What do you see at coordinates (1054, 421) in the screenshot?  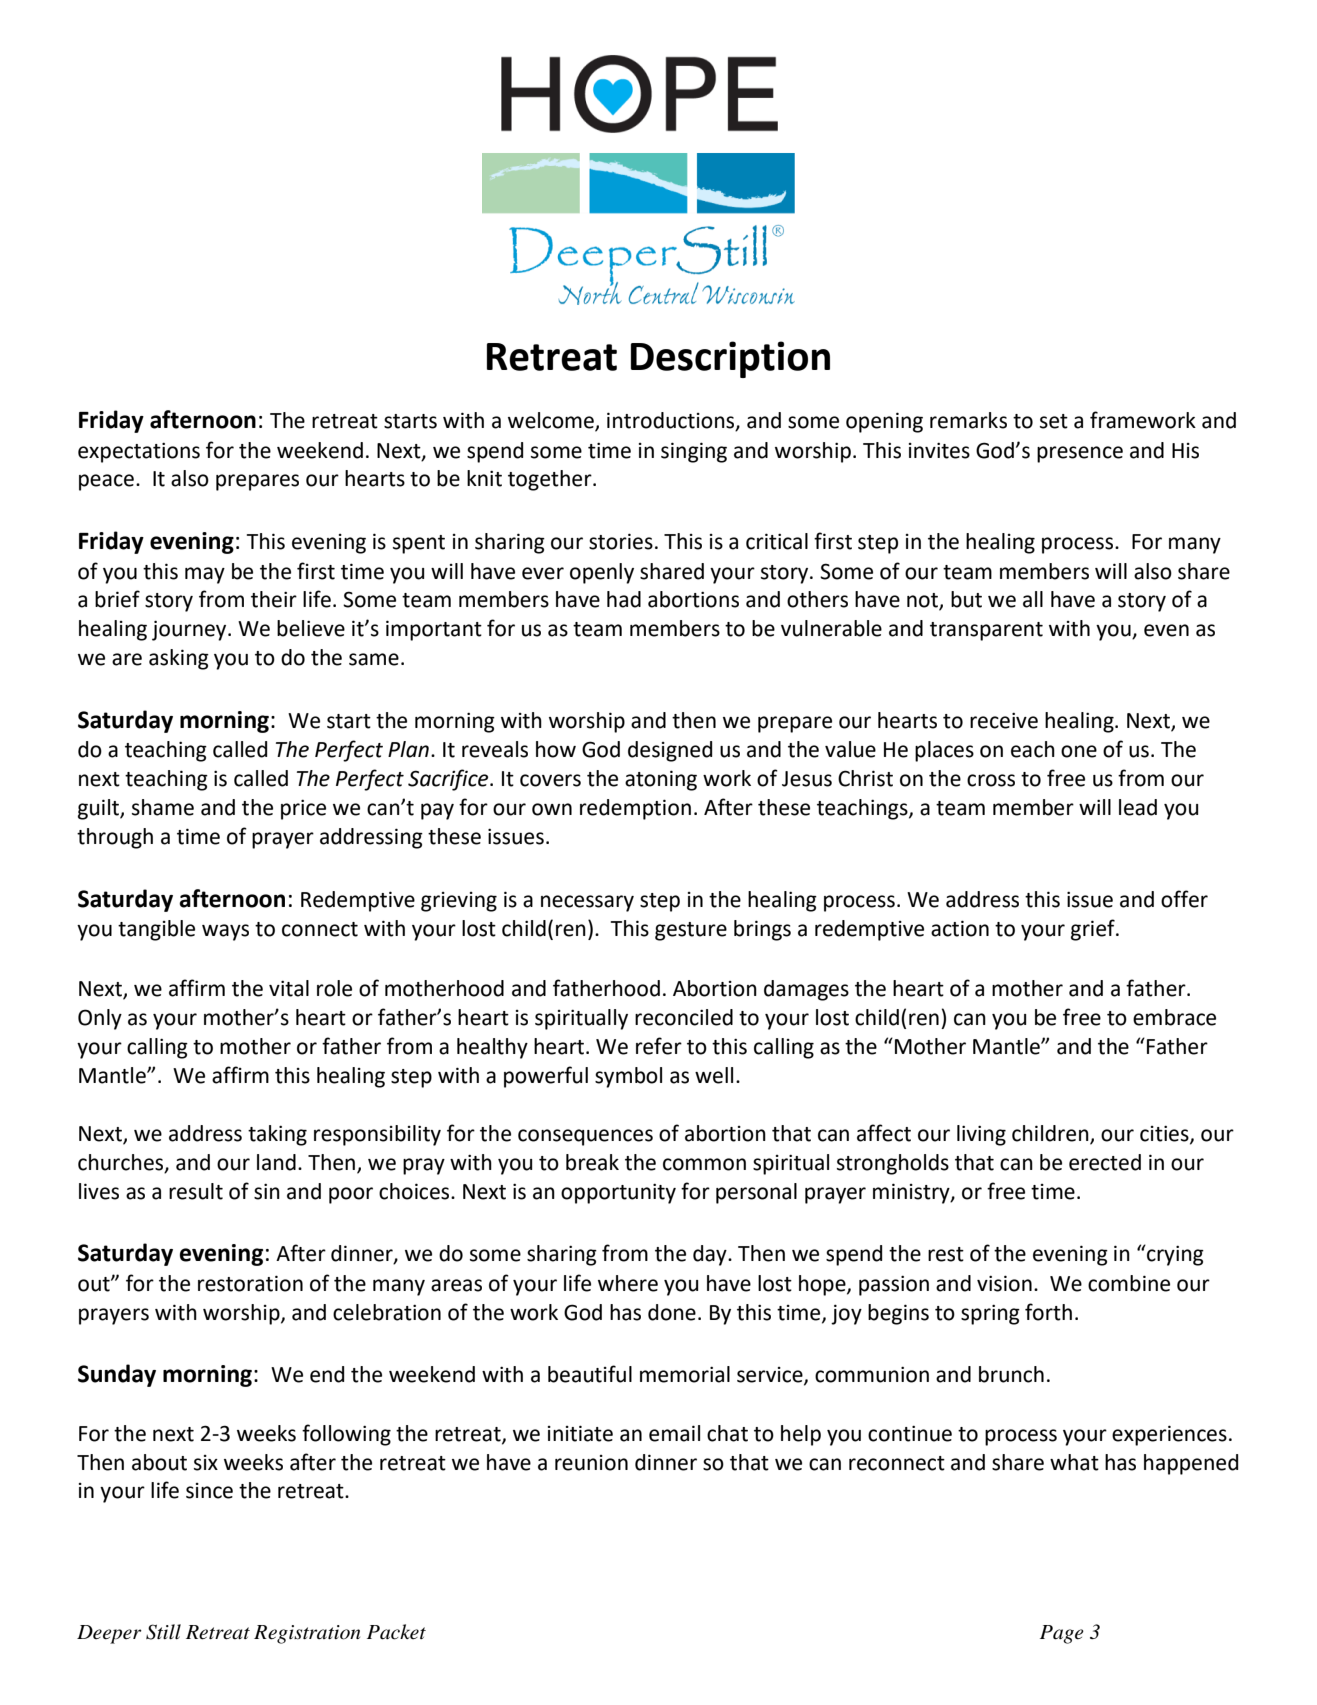 I see `set` at bounding box center [1054, 421].
